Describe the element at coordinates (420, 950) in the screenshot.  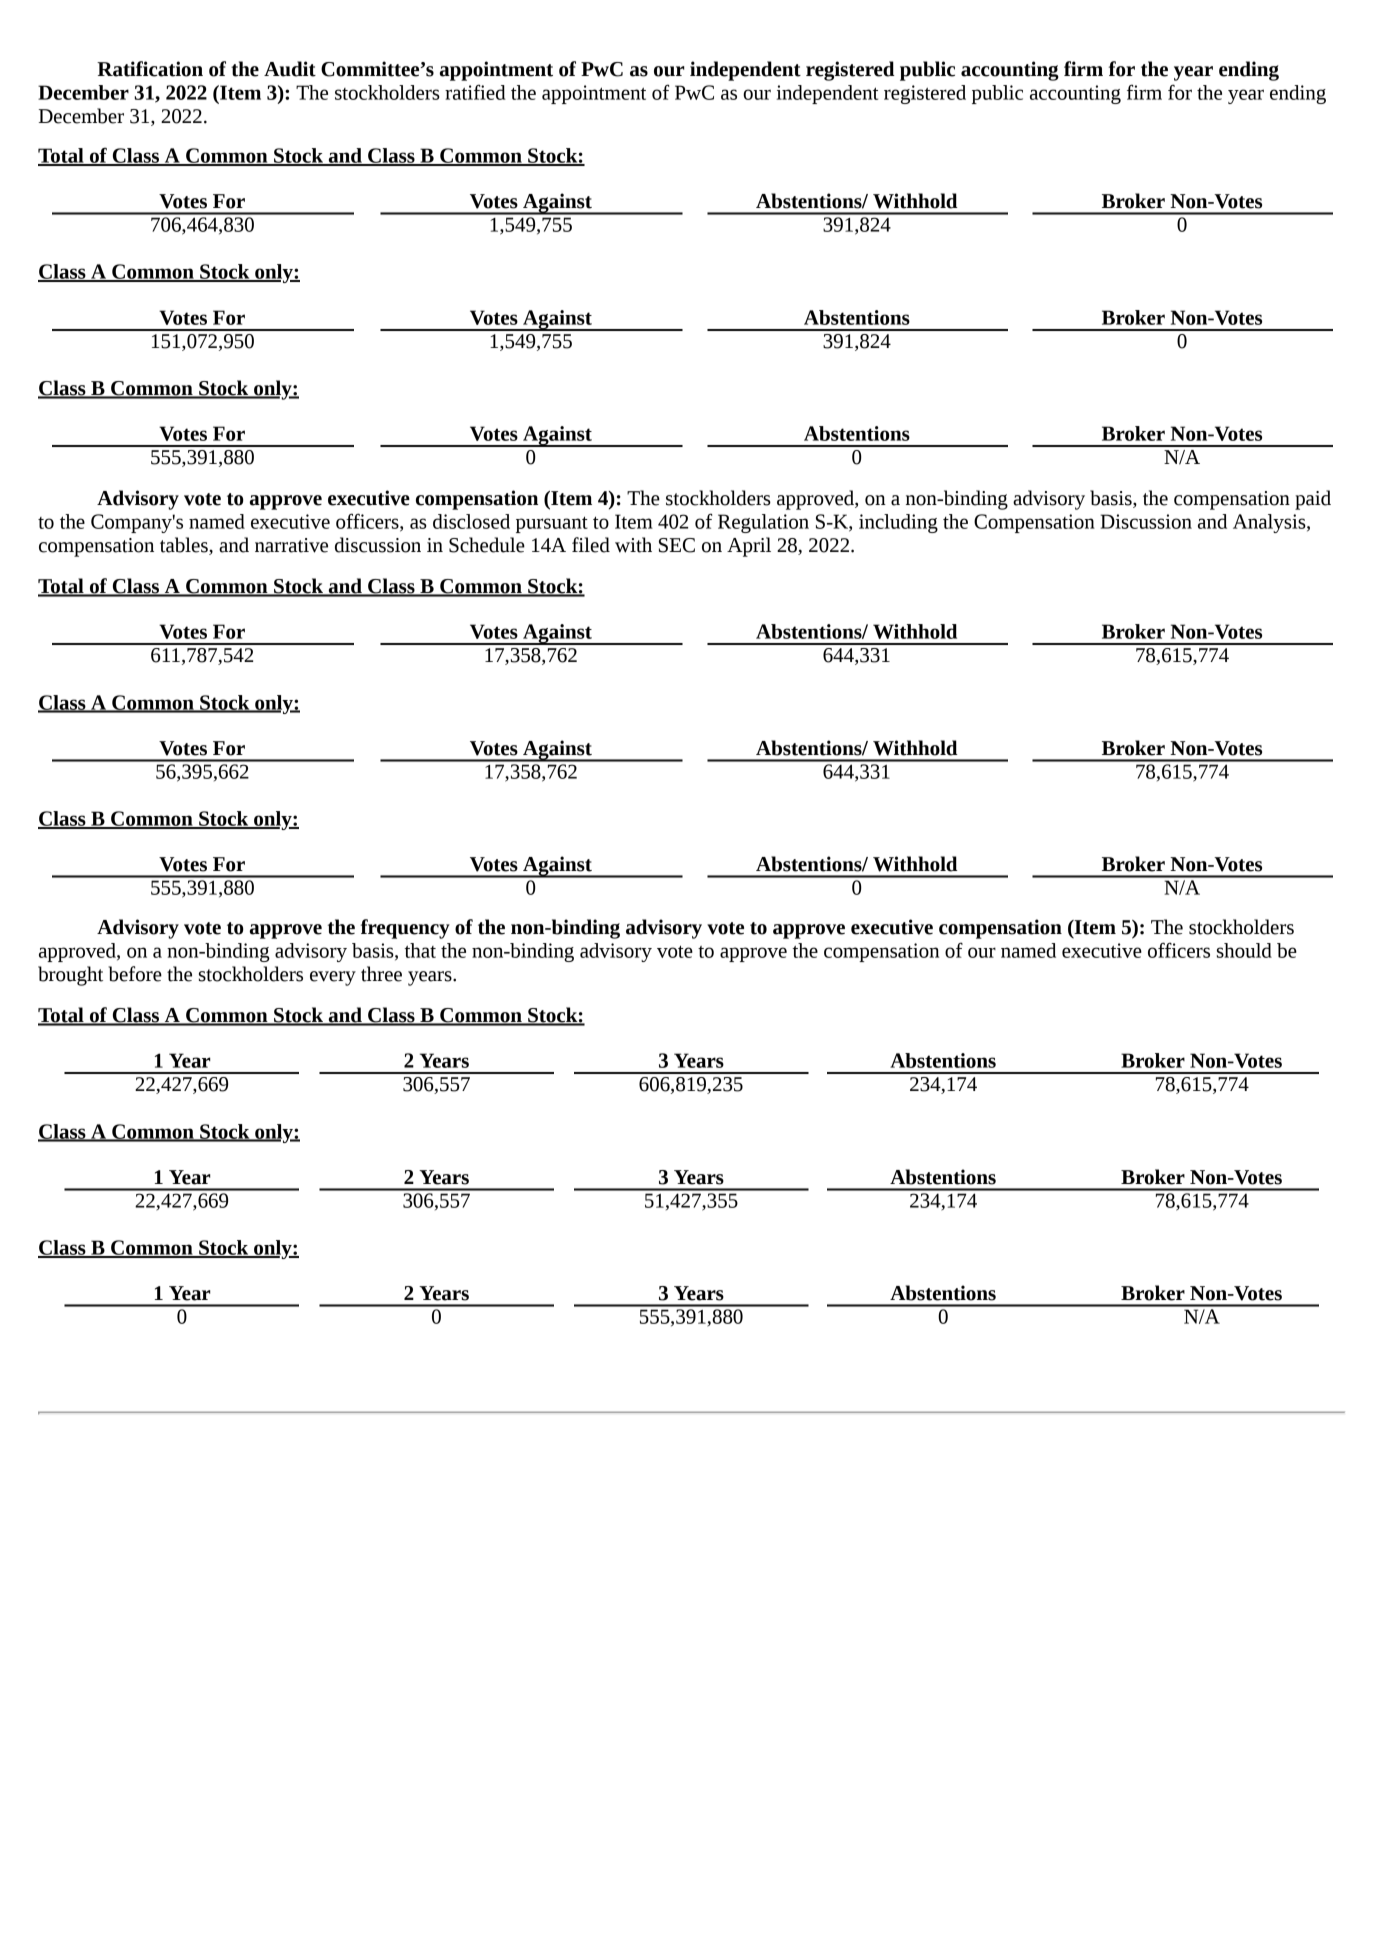
I see `that` at that location.
